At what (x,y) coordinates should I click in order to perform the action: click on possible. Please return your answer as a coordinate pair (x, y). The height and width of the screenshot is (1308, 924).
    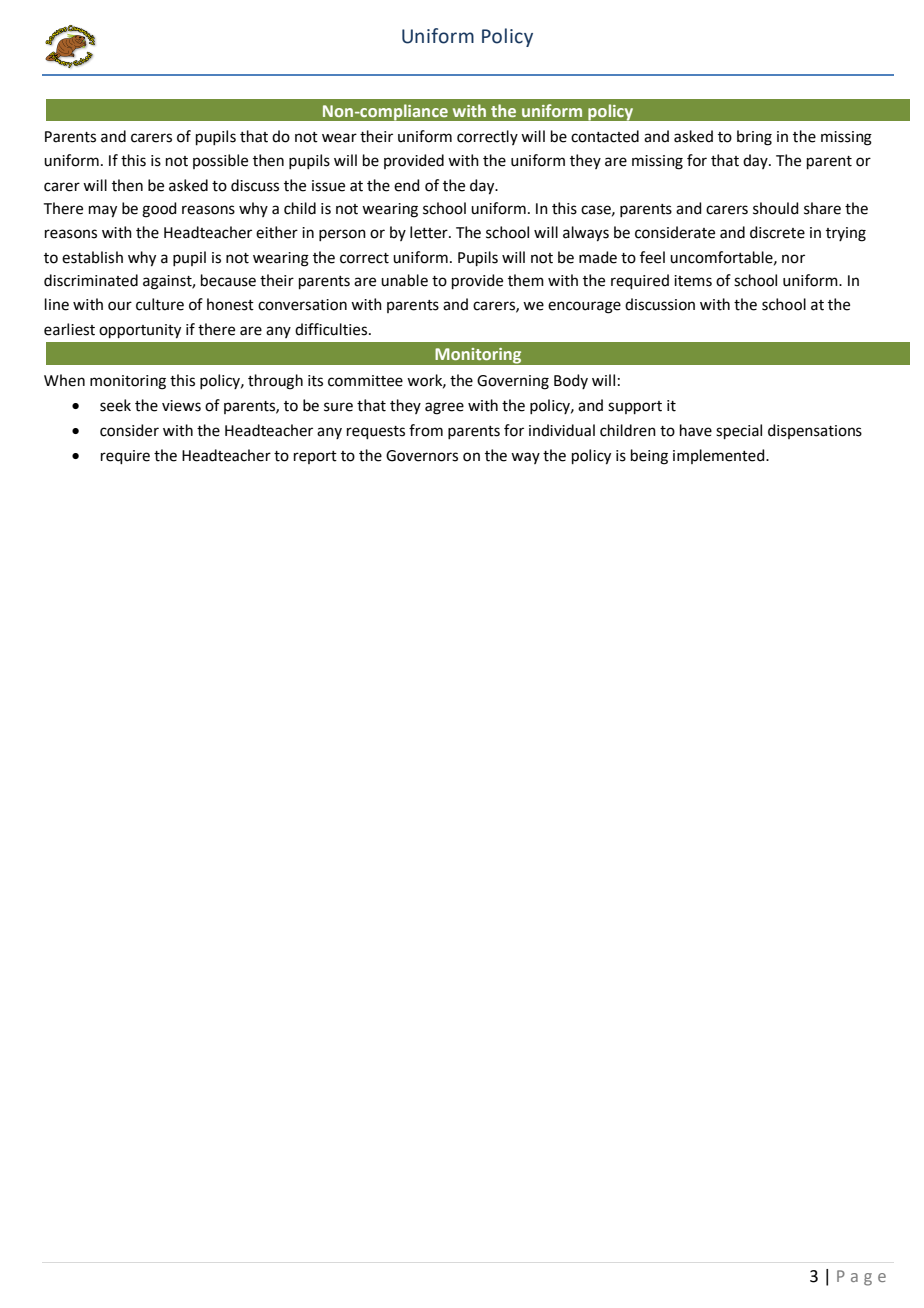
    Looking at the image, I should click on (220, 161).
